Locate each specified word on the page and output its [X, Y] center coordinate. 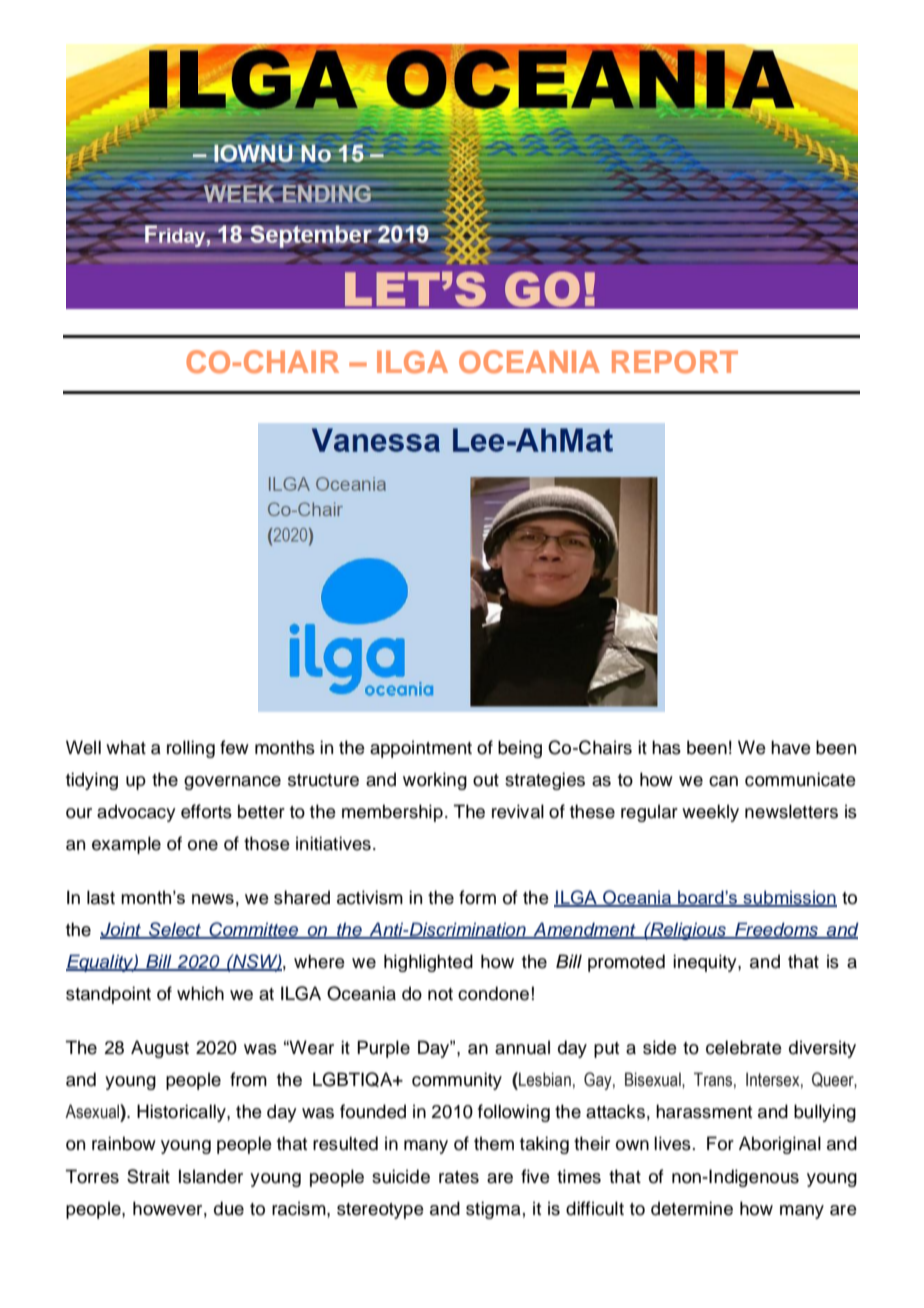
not [440, 994]
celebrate [744, 1047]
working [435, 781]
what [126, 747]
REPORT [675, 362]
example [126, 845]
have [791, 747]
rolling [191, 749]
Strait [148, 1176]
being [520, 749]
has [666, 747]
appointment [421, 749]
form [477, 897]
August [160, 1049]
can [723, 781]
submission [789, 898]
